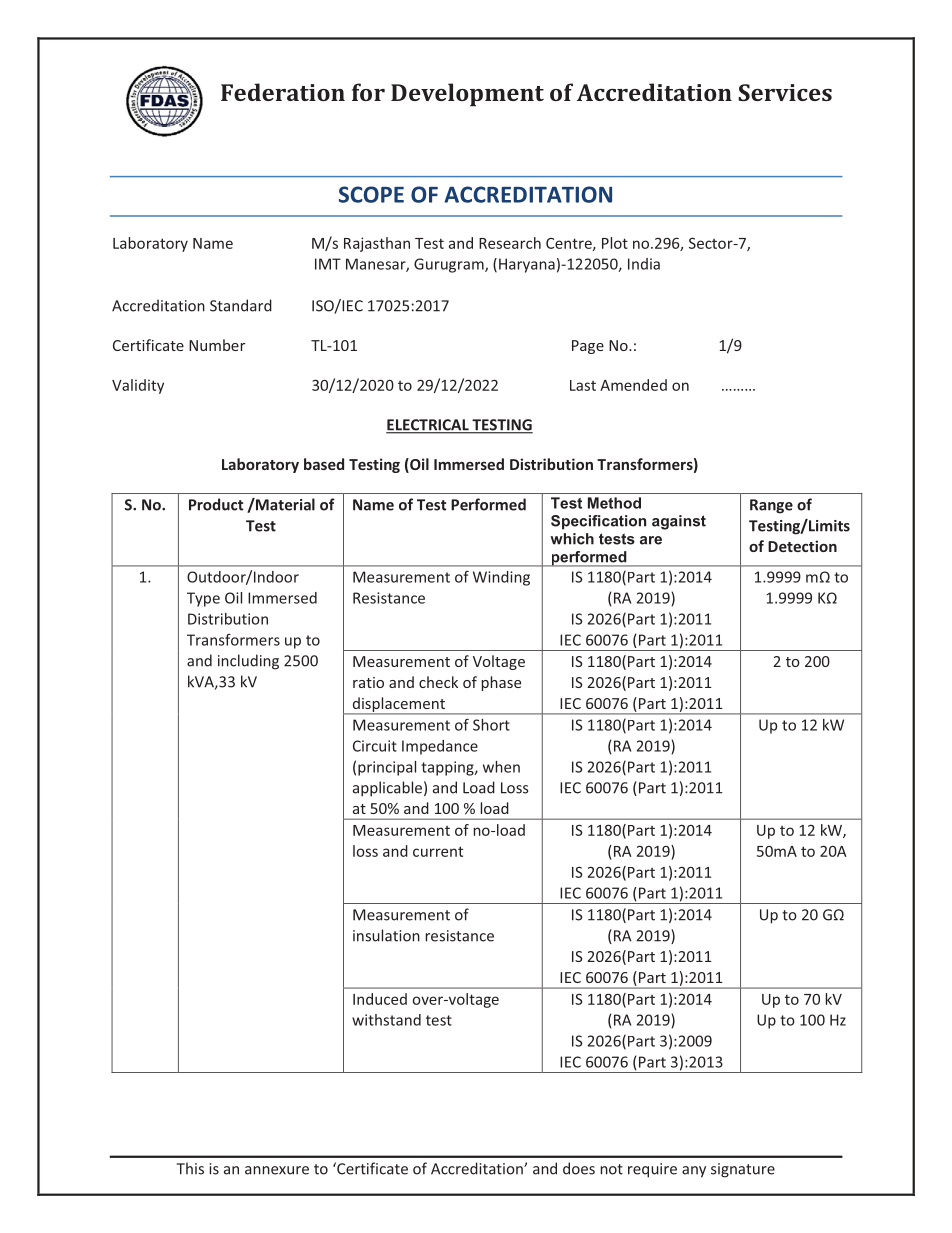 Image resolution: width=952 pixels, height=1233 pixels. Describe the element at coordinates (802, 546) in the page. I see `Detection` at that location.
